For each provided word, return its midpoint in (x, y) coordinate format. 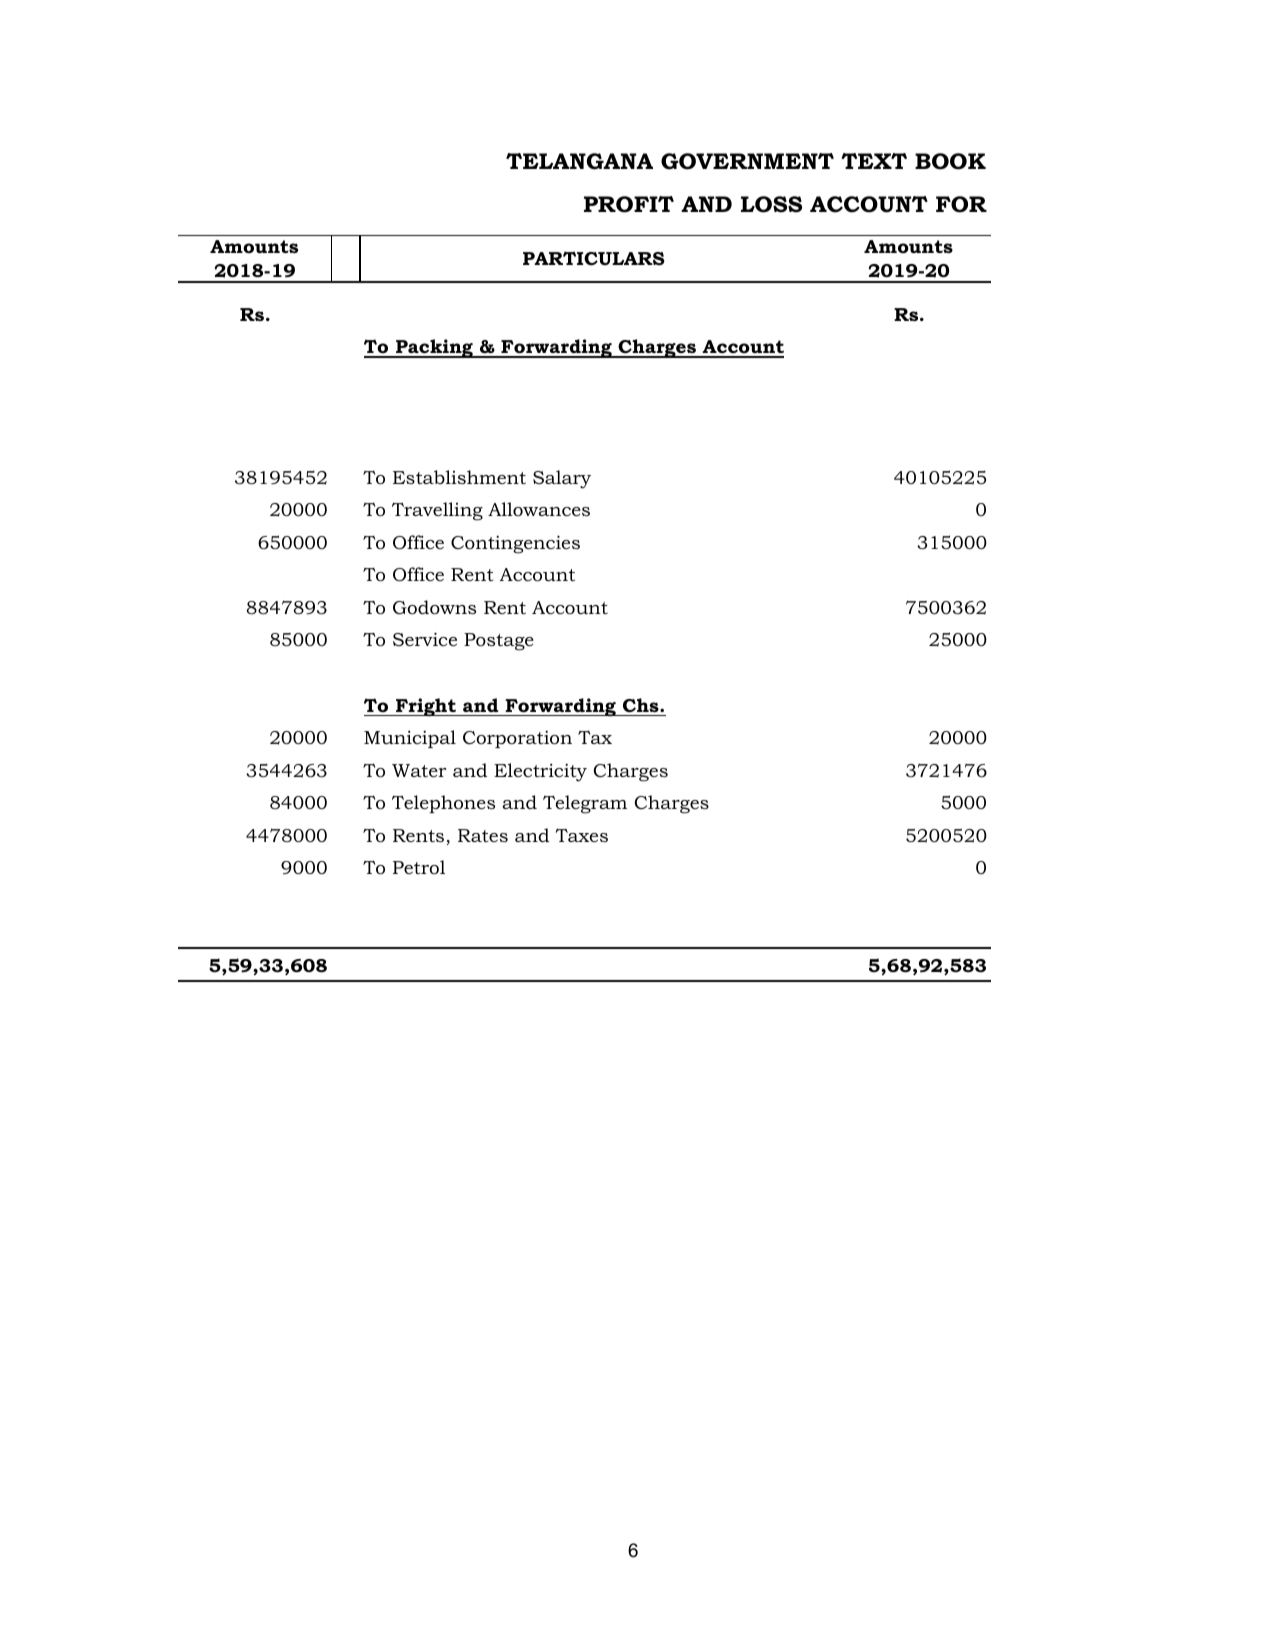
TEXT (874, 161)
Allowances (539, 509)
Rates (483, 835)
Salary (562, 479)
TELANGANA (579, 161)
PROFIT (629, 204)
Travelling (437, 511)
